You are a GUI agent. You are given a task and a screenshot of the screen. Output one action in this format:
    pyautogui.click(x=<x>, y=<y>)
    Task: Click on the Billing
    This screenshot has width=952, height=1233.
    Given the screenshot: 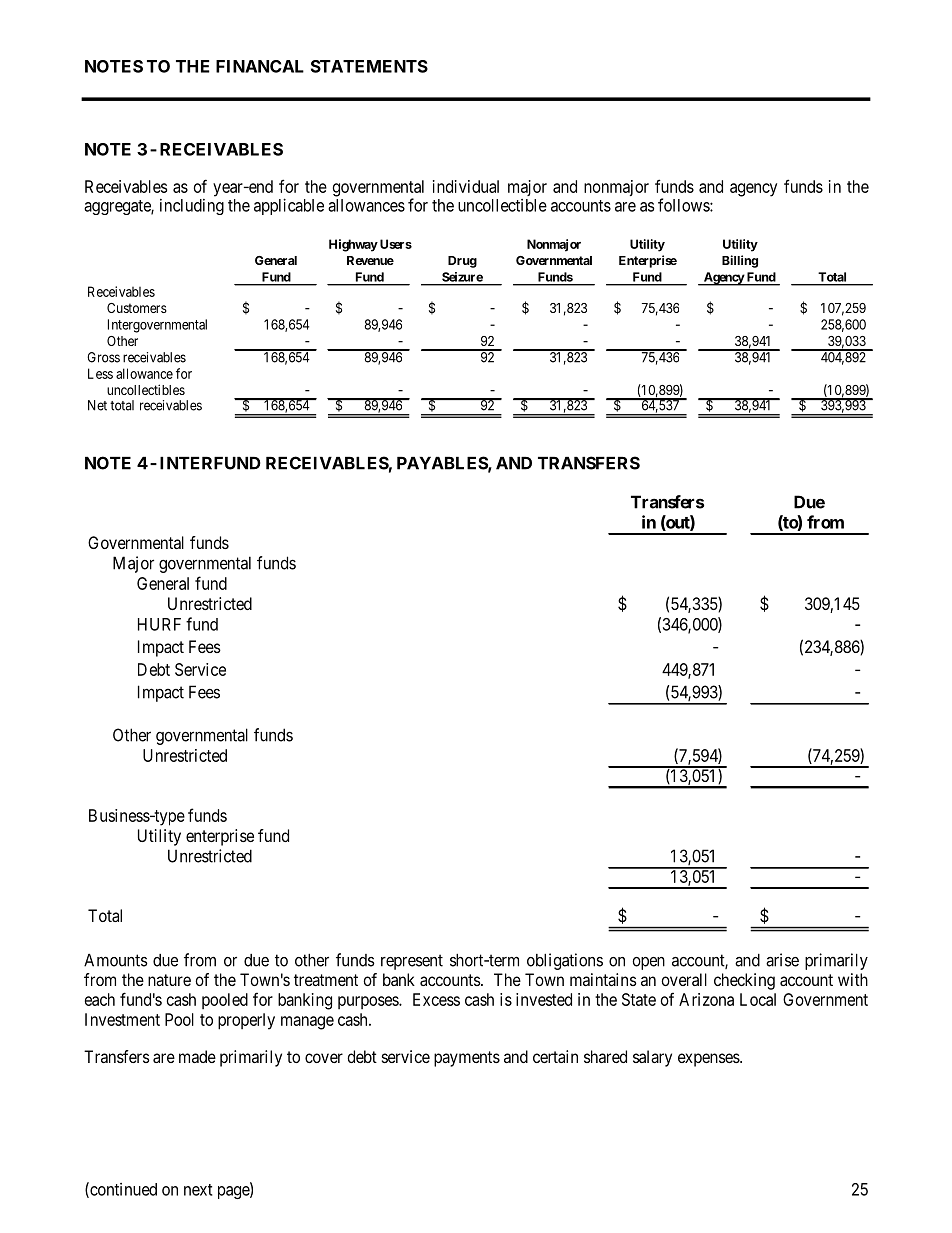 What is the action you would take?
    pyautogui.click(x=740, y=261)
